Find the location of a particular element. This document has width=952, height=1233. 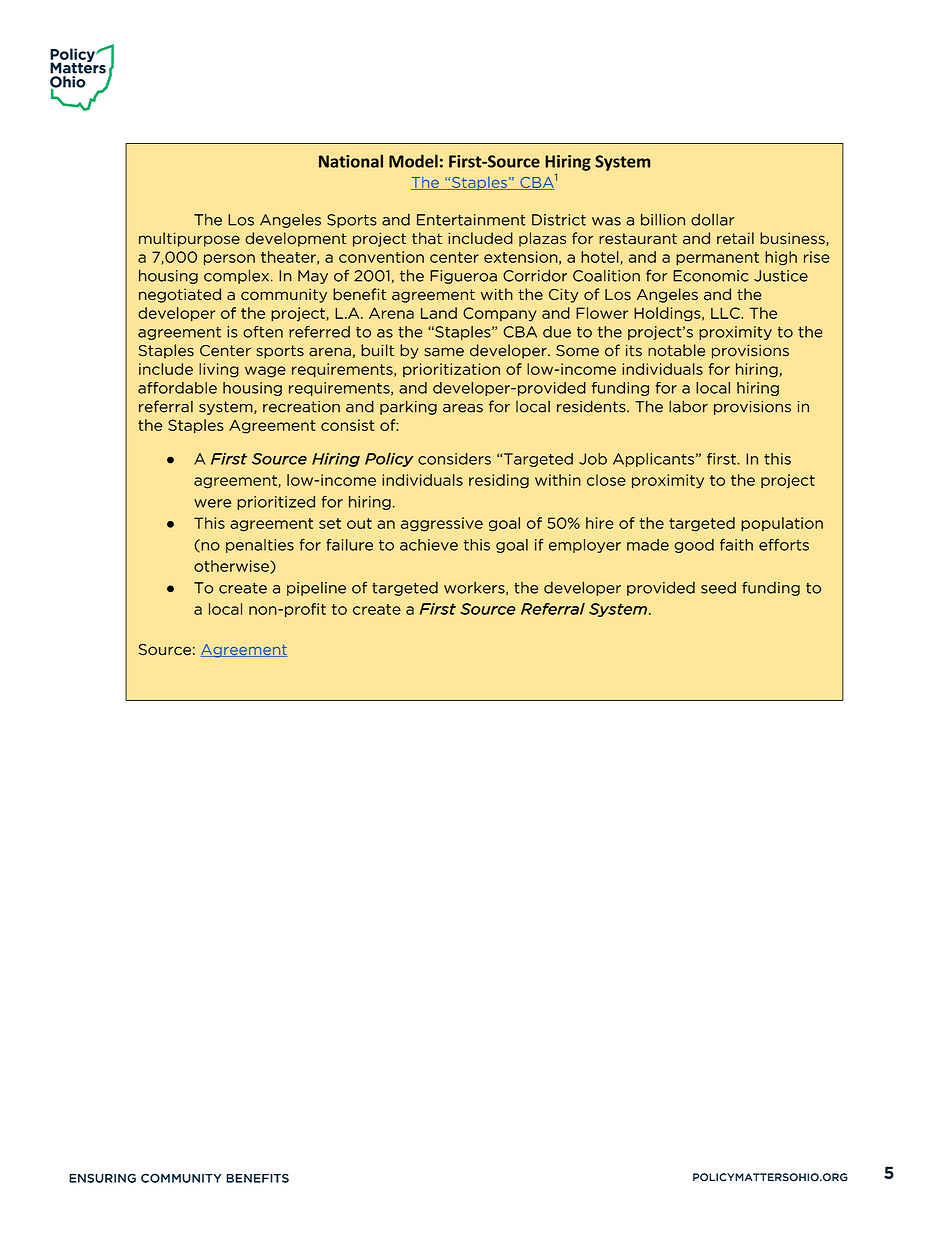

areas is located at coordinates (463, 408).
